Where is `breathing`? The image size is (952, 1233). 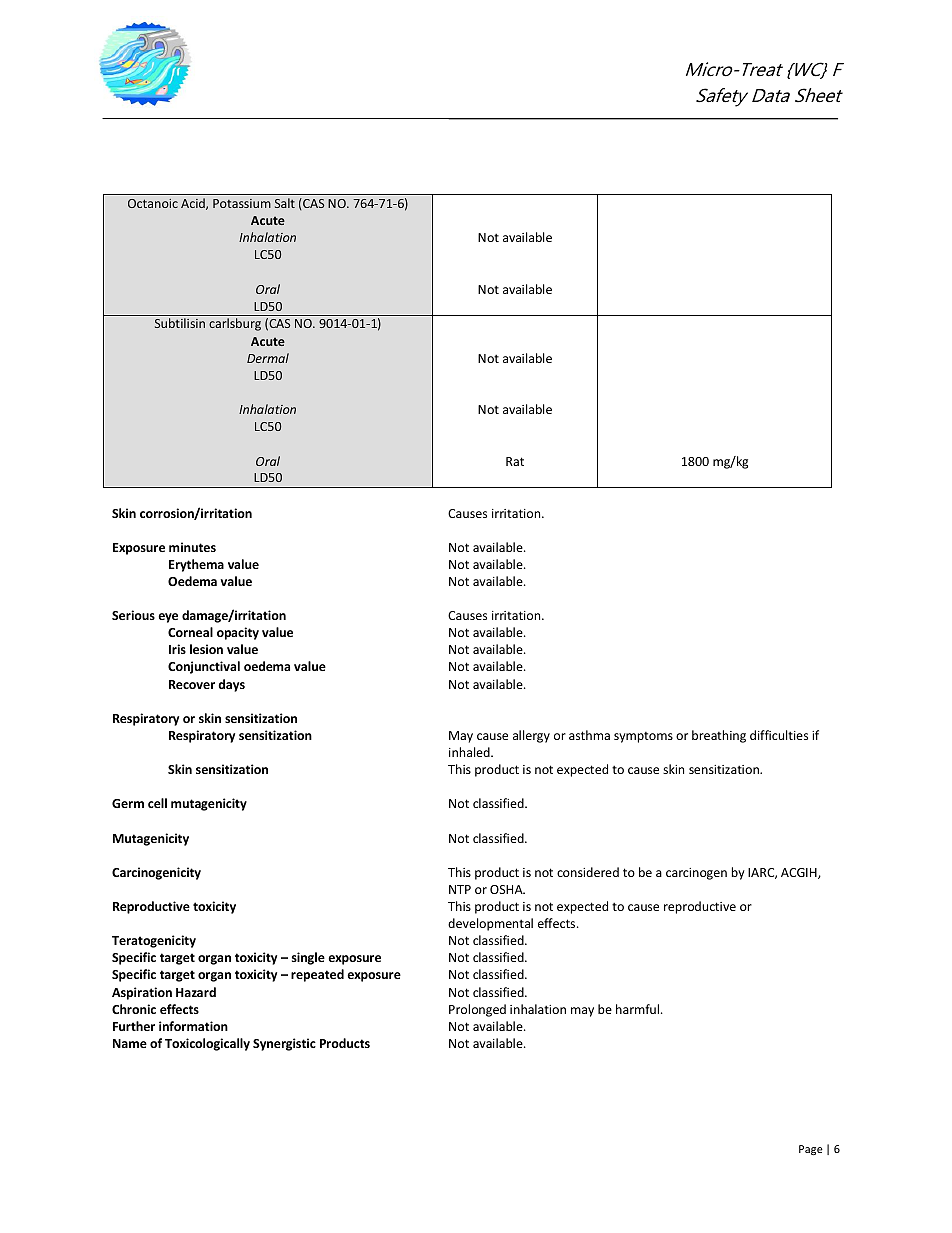 breathing is located at coordinates (719, 736).
